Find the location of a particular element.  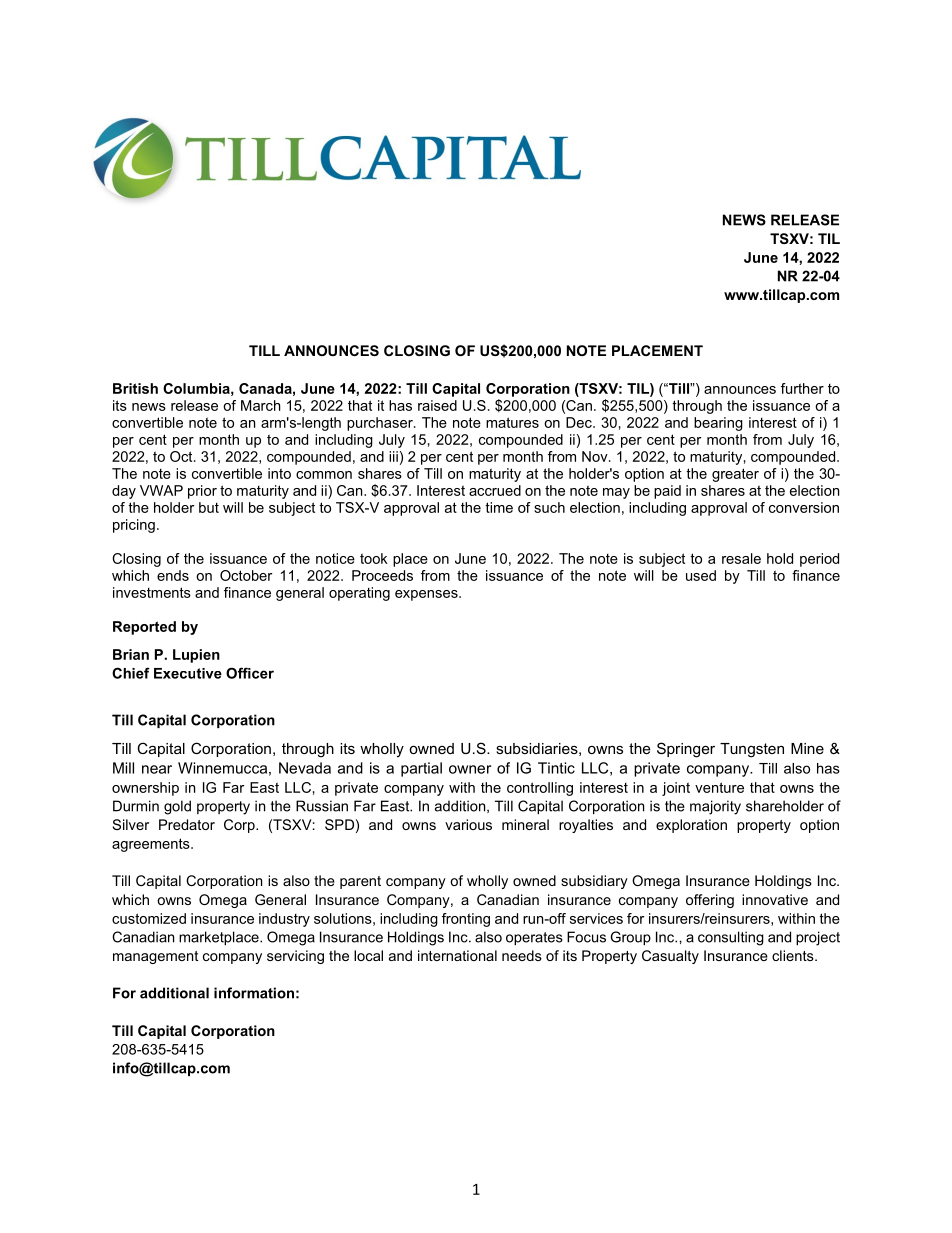

management is located at coordinates (155, 957).
